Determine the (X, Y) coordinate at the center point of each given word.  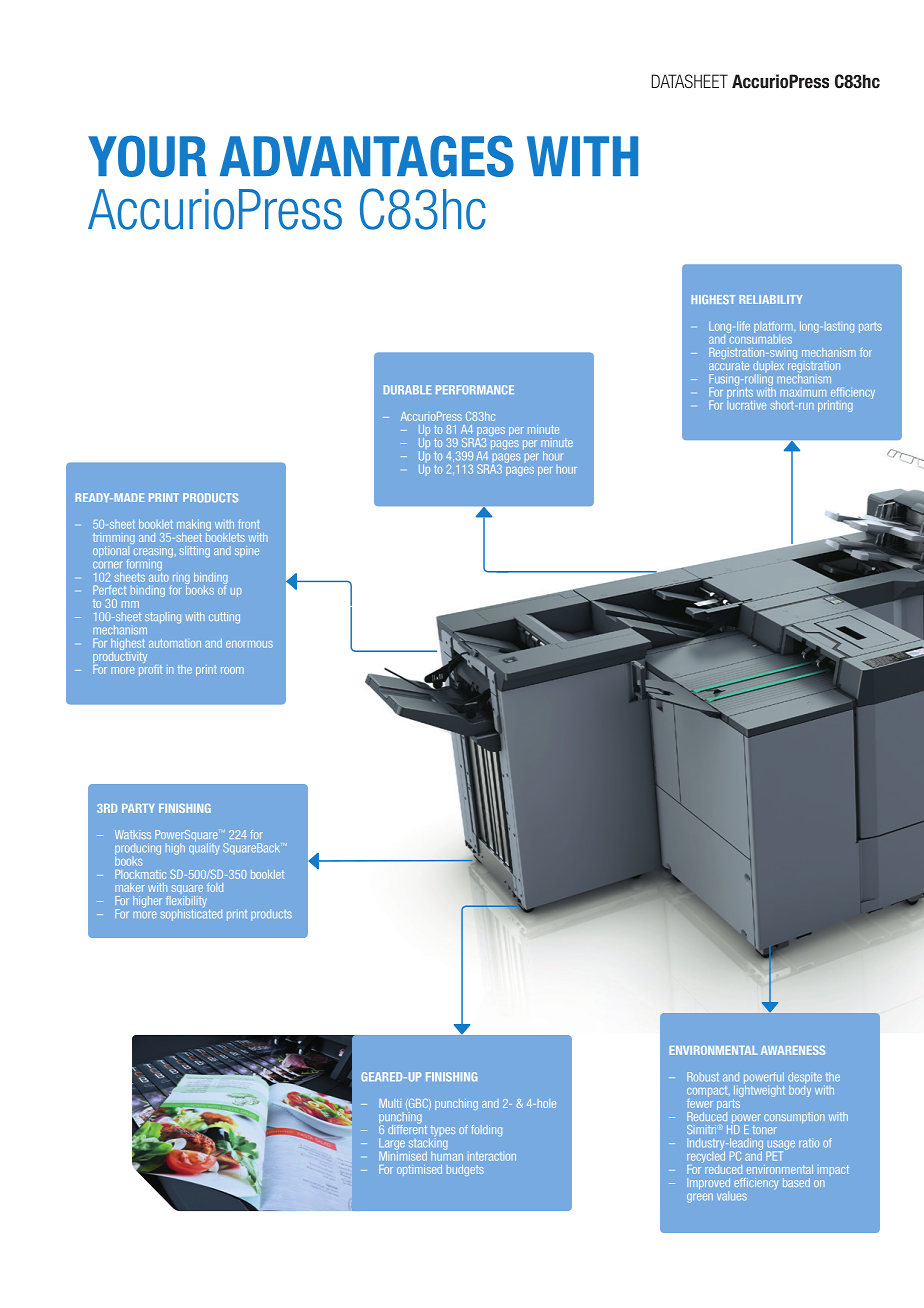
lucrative (746, 404)
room (232, 670)
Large (392, 1145)
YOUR (147, 156)
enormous (249, 644)
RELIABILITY (770, 299)
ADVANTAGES (367, 156)
